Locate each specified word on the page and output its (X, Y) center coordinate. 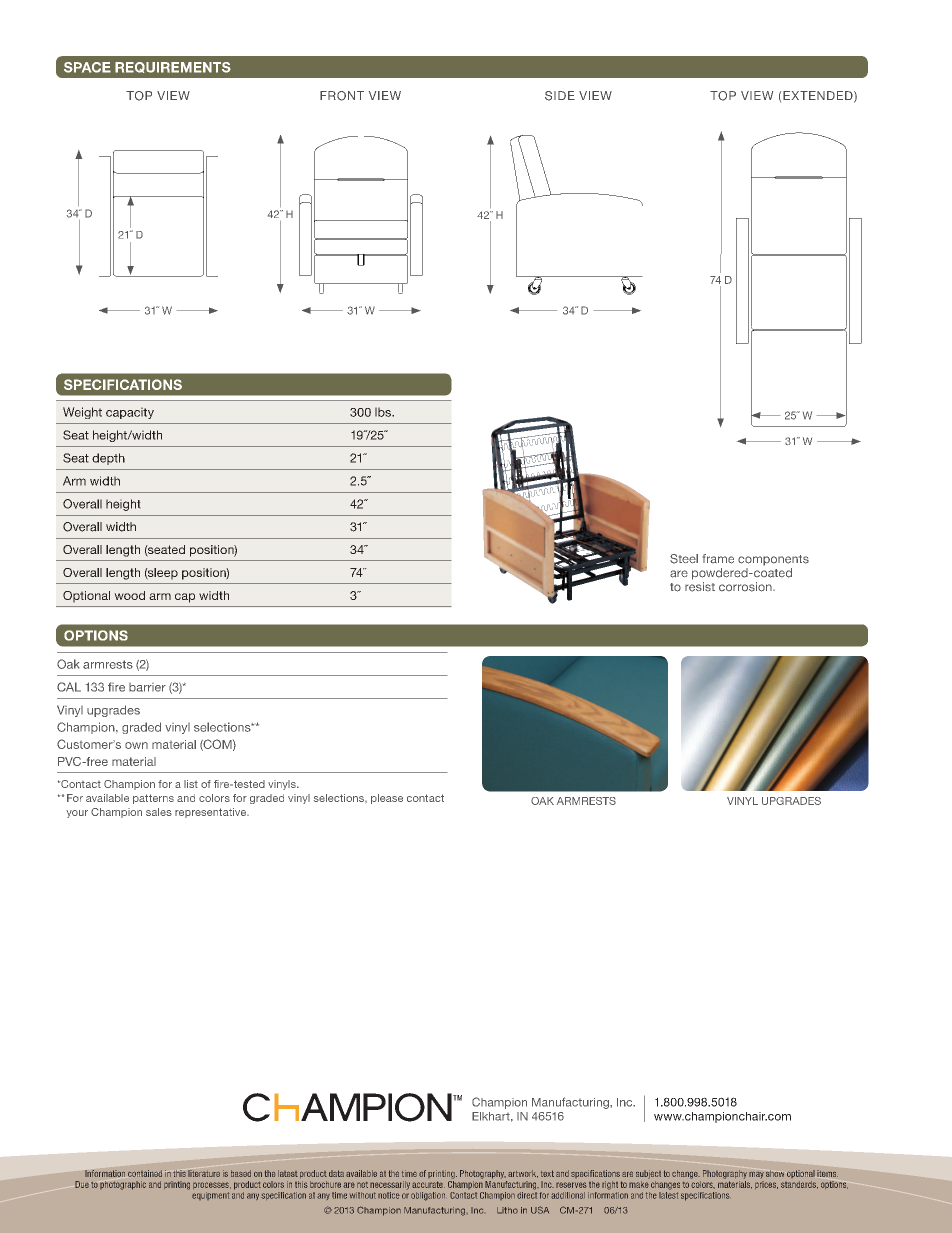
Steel (684, 559)
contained (145, 1173)
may (756, 1175)
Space (87, 67)
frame (718, 559)
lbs (384, 412)
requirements (173, 67)
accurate (428, 1184)
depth (108, 459)
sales (159, 812)
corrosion (746, 587)
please (387, 799)
